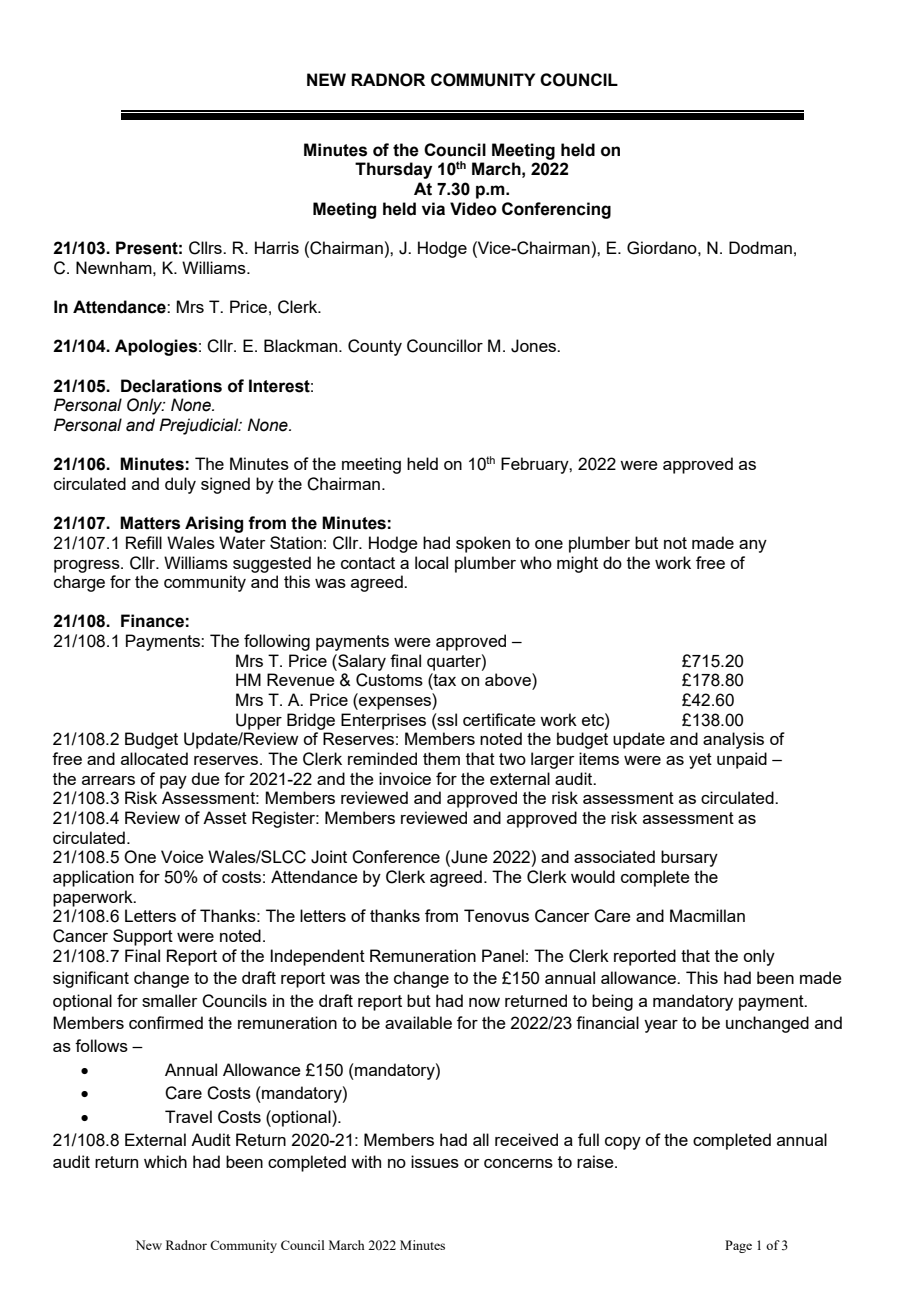 The width and height of the screenshot is (924, 1308). What do you see at coordinates (396, 857) in the screenshot?
I see `Conference` at bounding box center [396, 857].
